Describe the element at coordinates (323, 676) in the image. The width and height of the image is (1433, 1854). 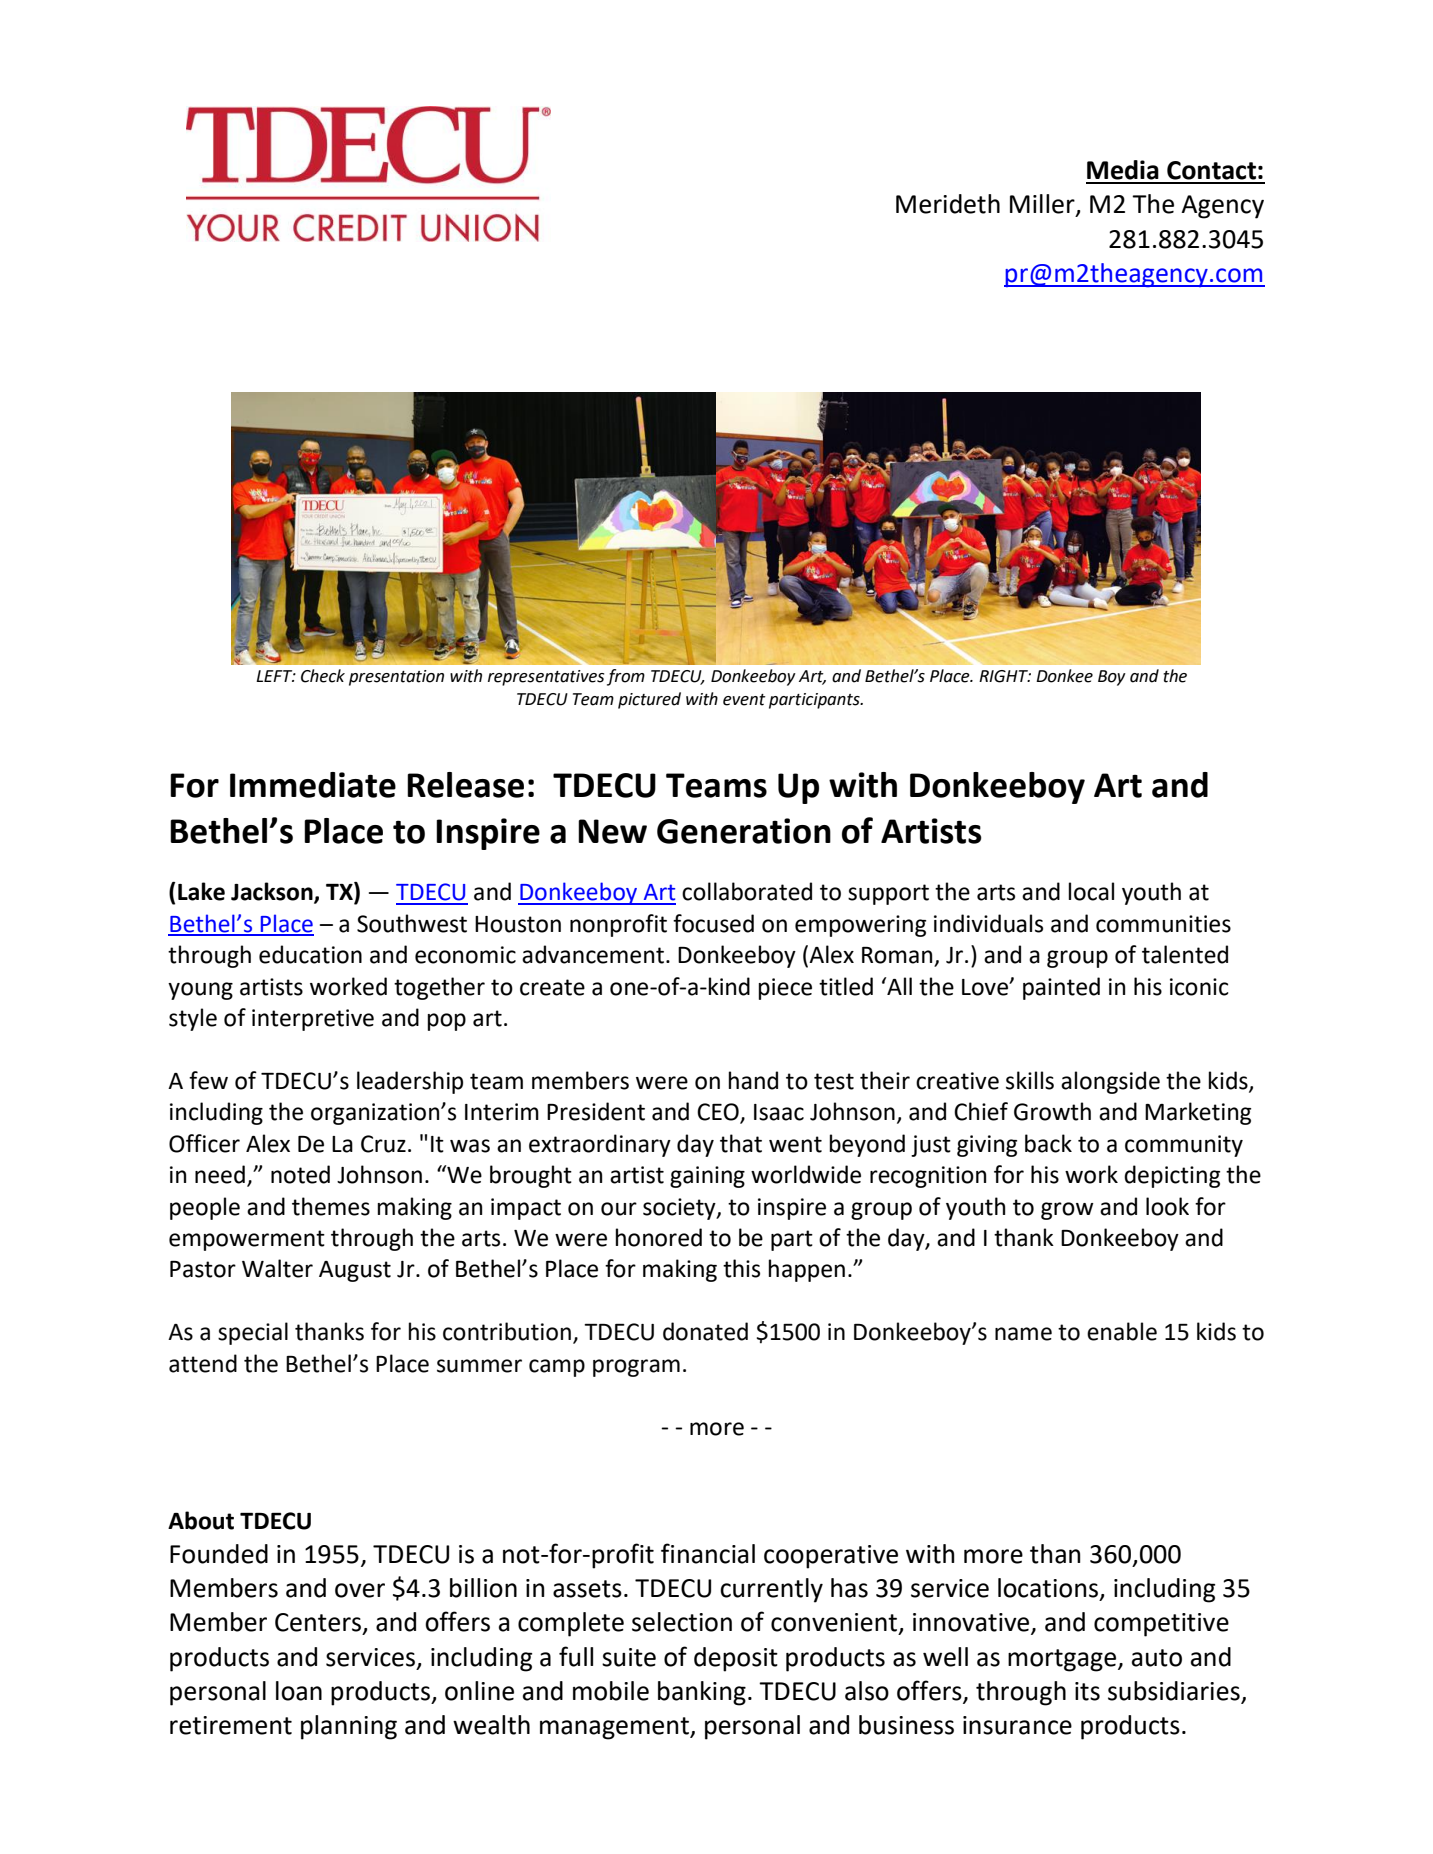
I see `Check` at that location.
